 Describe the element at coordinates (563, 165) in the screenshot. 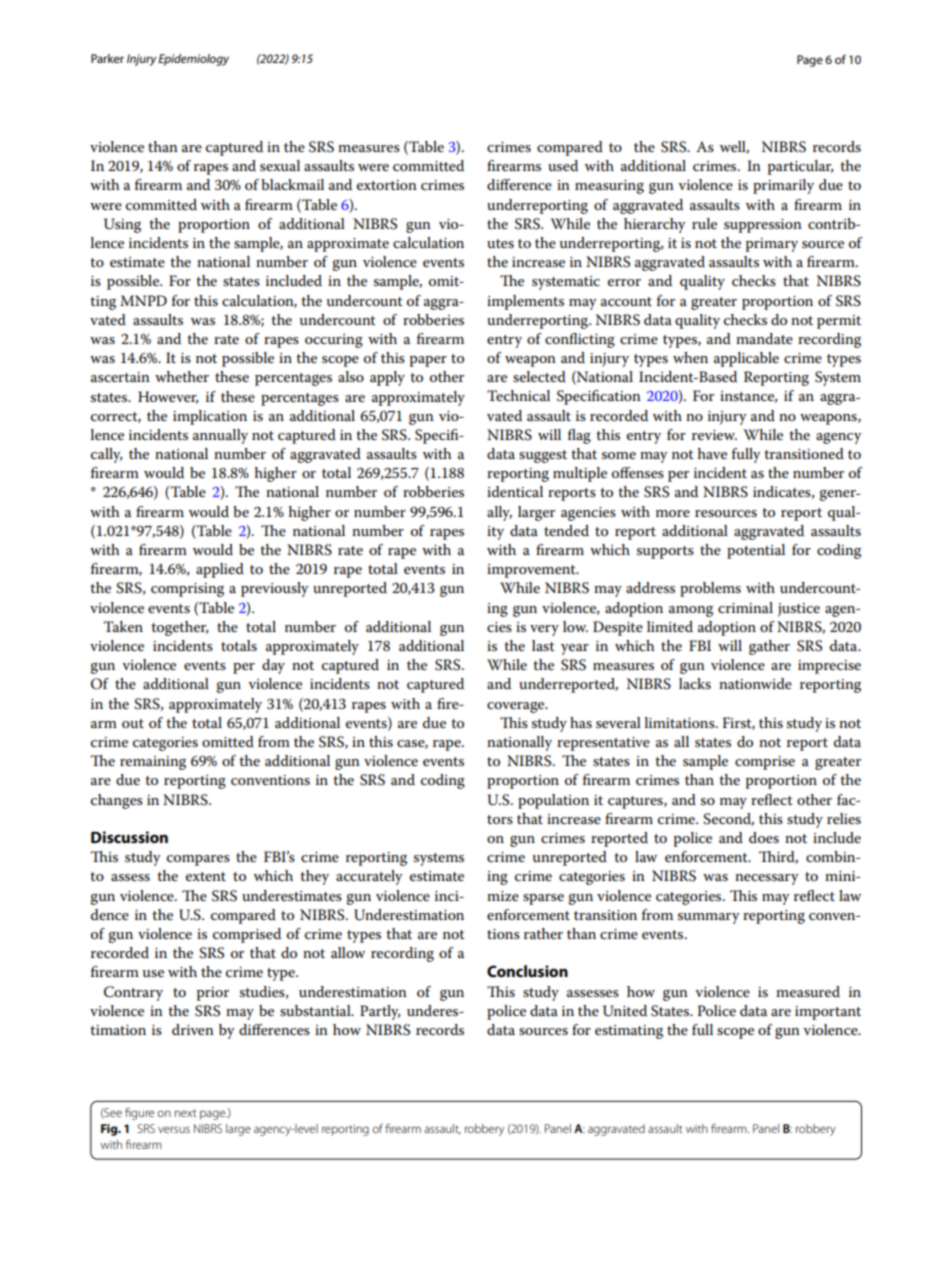

I see `used` at that location.
